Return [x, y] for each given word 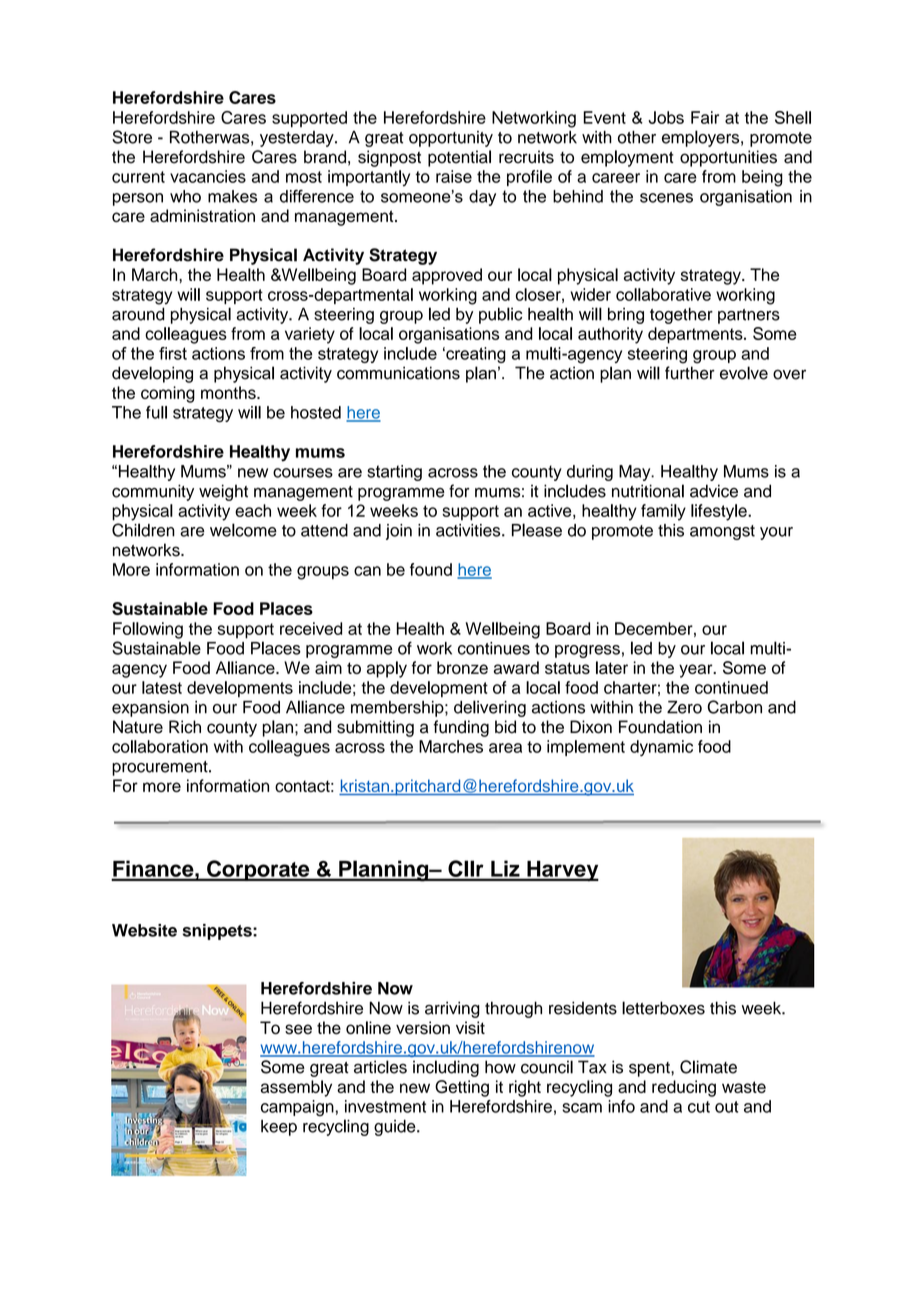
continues [494, 648]
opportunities [728, 158]
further [690, 373]
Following [148, 630]
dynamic [661, 748]
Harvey [562, 871]
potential [459, 158]
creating [475, 355]
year [697, 671]
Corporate [258, 870]
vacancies [208, 176]
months [229, 392]
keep [279, 1128]
